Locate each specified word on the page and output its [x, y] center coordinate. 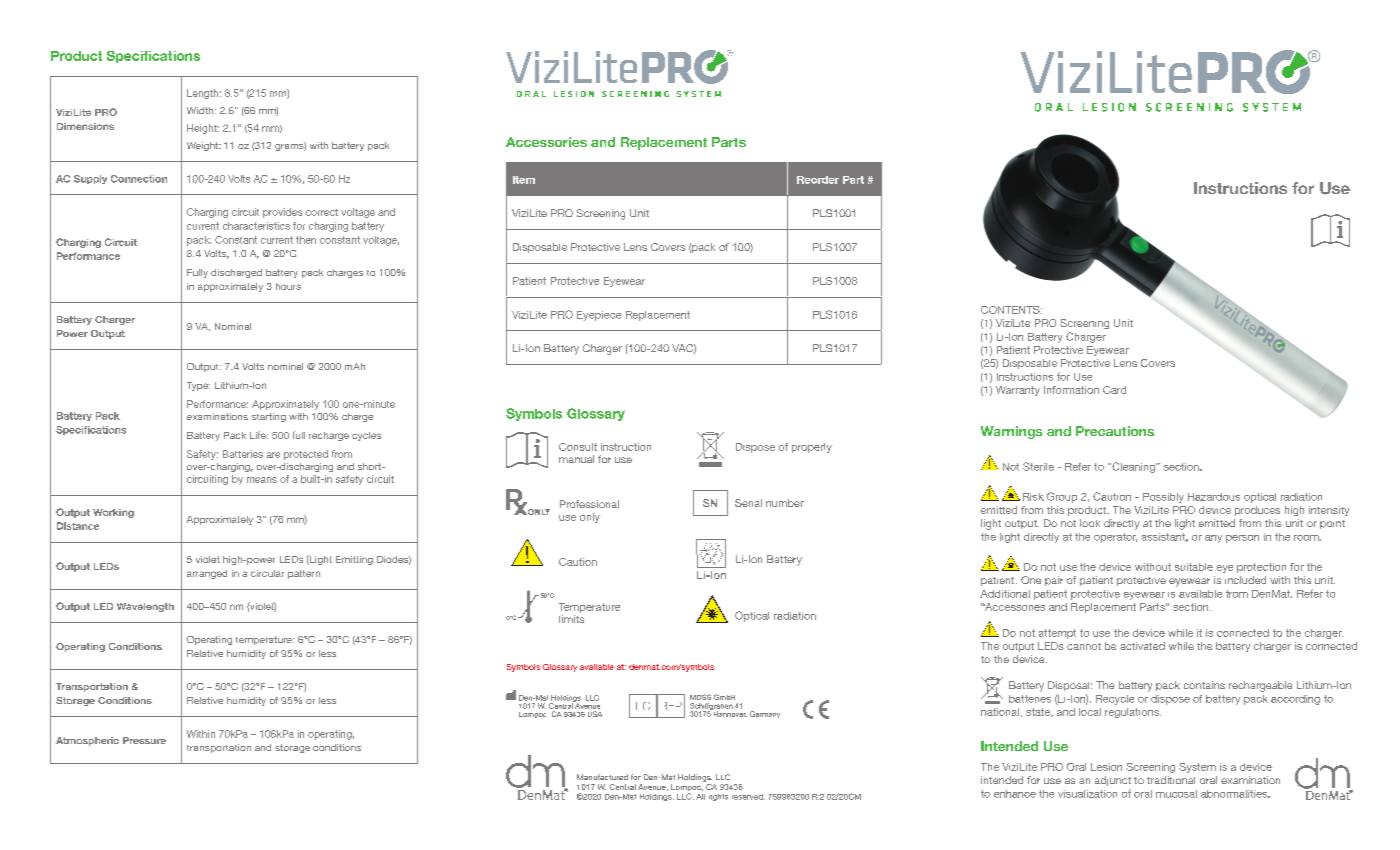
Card [1114, 390]
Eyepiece [599, 316]
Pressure [144, 740]
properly [812, 448]
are [273, 455]
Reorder [818, 180]
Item [524, 180]
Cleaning [1133, 467]
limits [571, 619]
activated [1142, 646]
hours [288, 286]
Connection [139, 179]
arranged [207, 574]
